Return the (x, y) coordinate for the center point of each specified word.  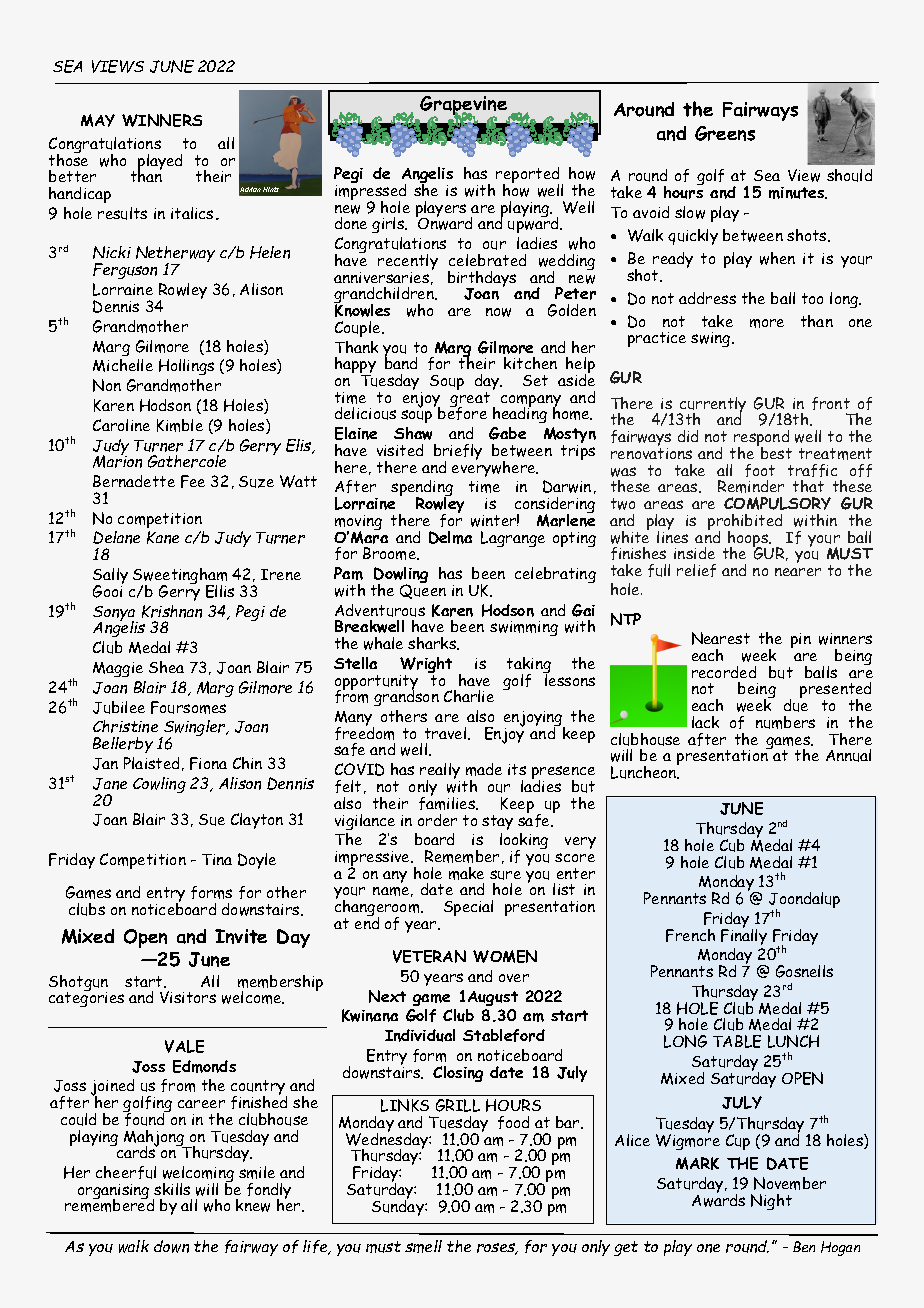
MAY (98, 120)
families (448, 802)
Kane (163, 537)
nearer (798, 572)
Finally (744, 935)
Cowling (159, 785)
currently (712, 406)
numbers (785, 722)
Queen (423, 590)
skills (172, 1189)
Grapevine (464, 107)
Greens (725, 133)
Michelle (123, 365)
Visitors (188, 997)
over (514, 978)
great (470, 401)
